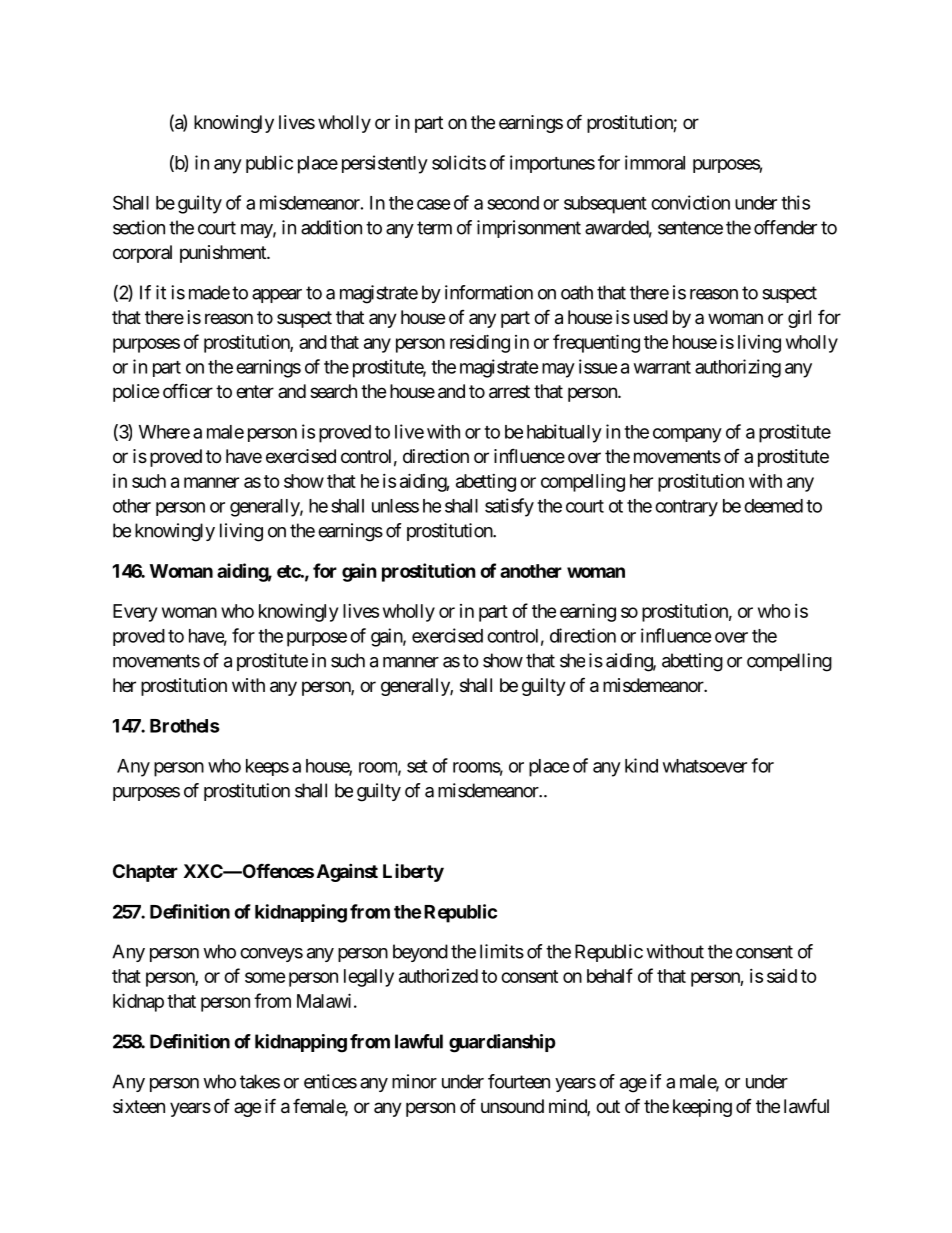 Image resolution: width=952 pixels, height=1233 pixels. Describe the element at coordinates (687, 435) in the screenshot. I see `company` at that location.
